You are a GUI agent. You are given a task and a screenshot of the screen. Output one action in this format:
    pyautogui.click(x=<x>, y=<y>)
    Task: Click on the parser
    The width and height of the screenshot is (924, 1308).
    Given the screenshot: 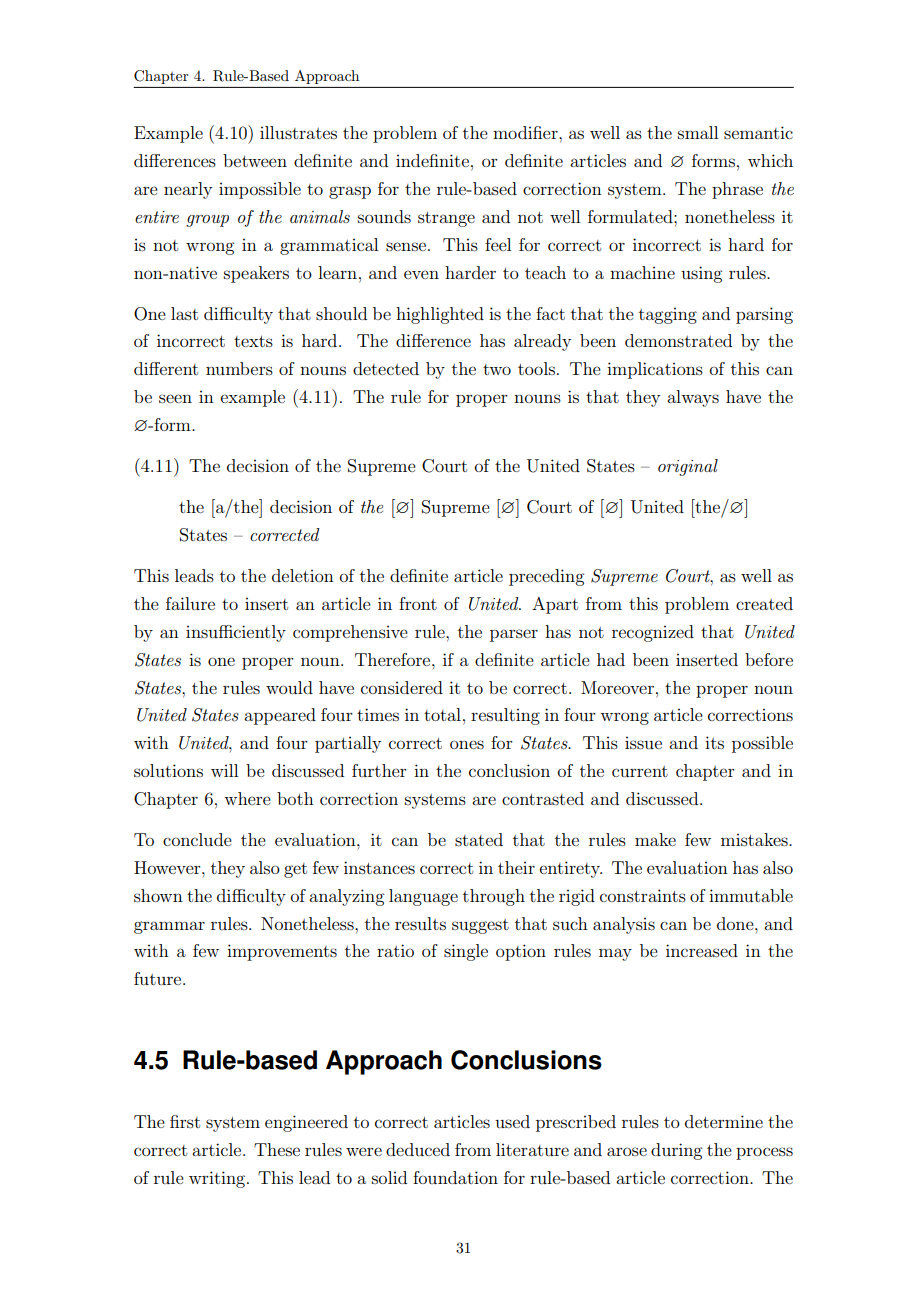 What is the action you would take?
    pyautogui.click(x=514, y=635)
